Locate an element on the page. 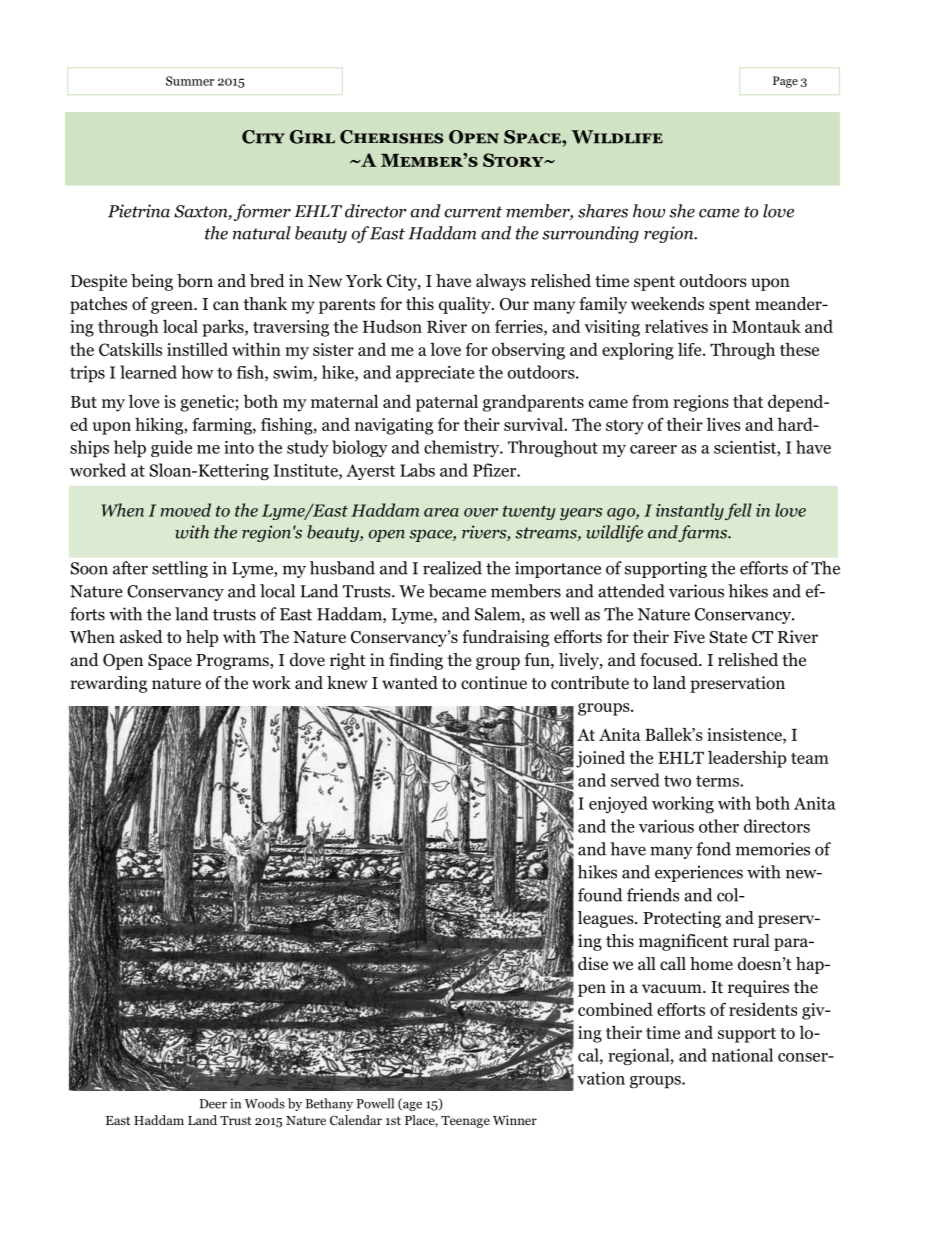 This image has height=1233, width=952. Cherishes is located at coordinates (391, 137).
